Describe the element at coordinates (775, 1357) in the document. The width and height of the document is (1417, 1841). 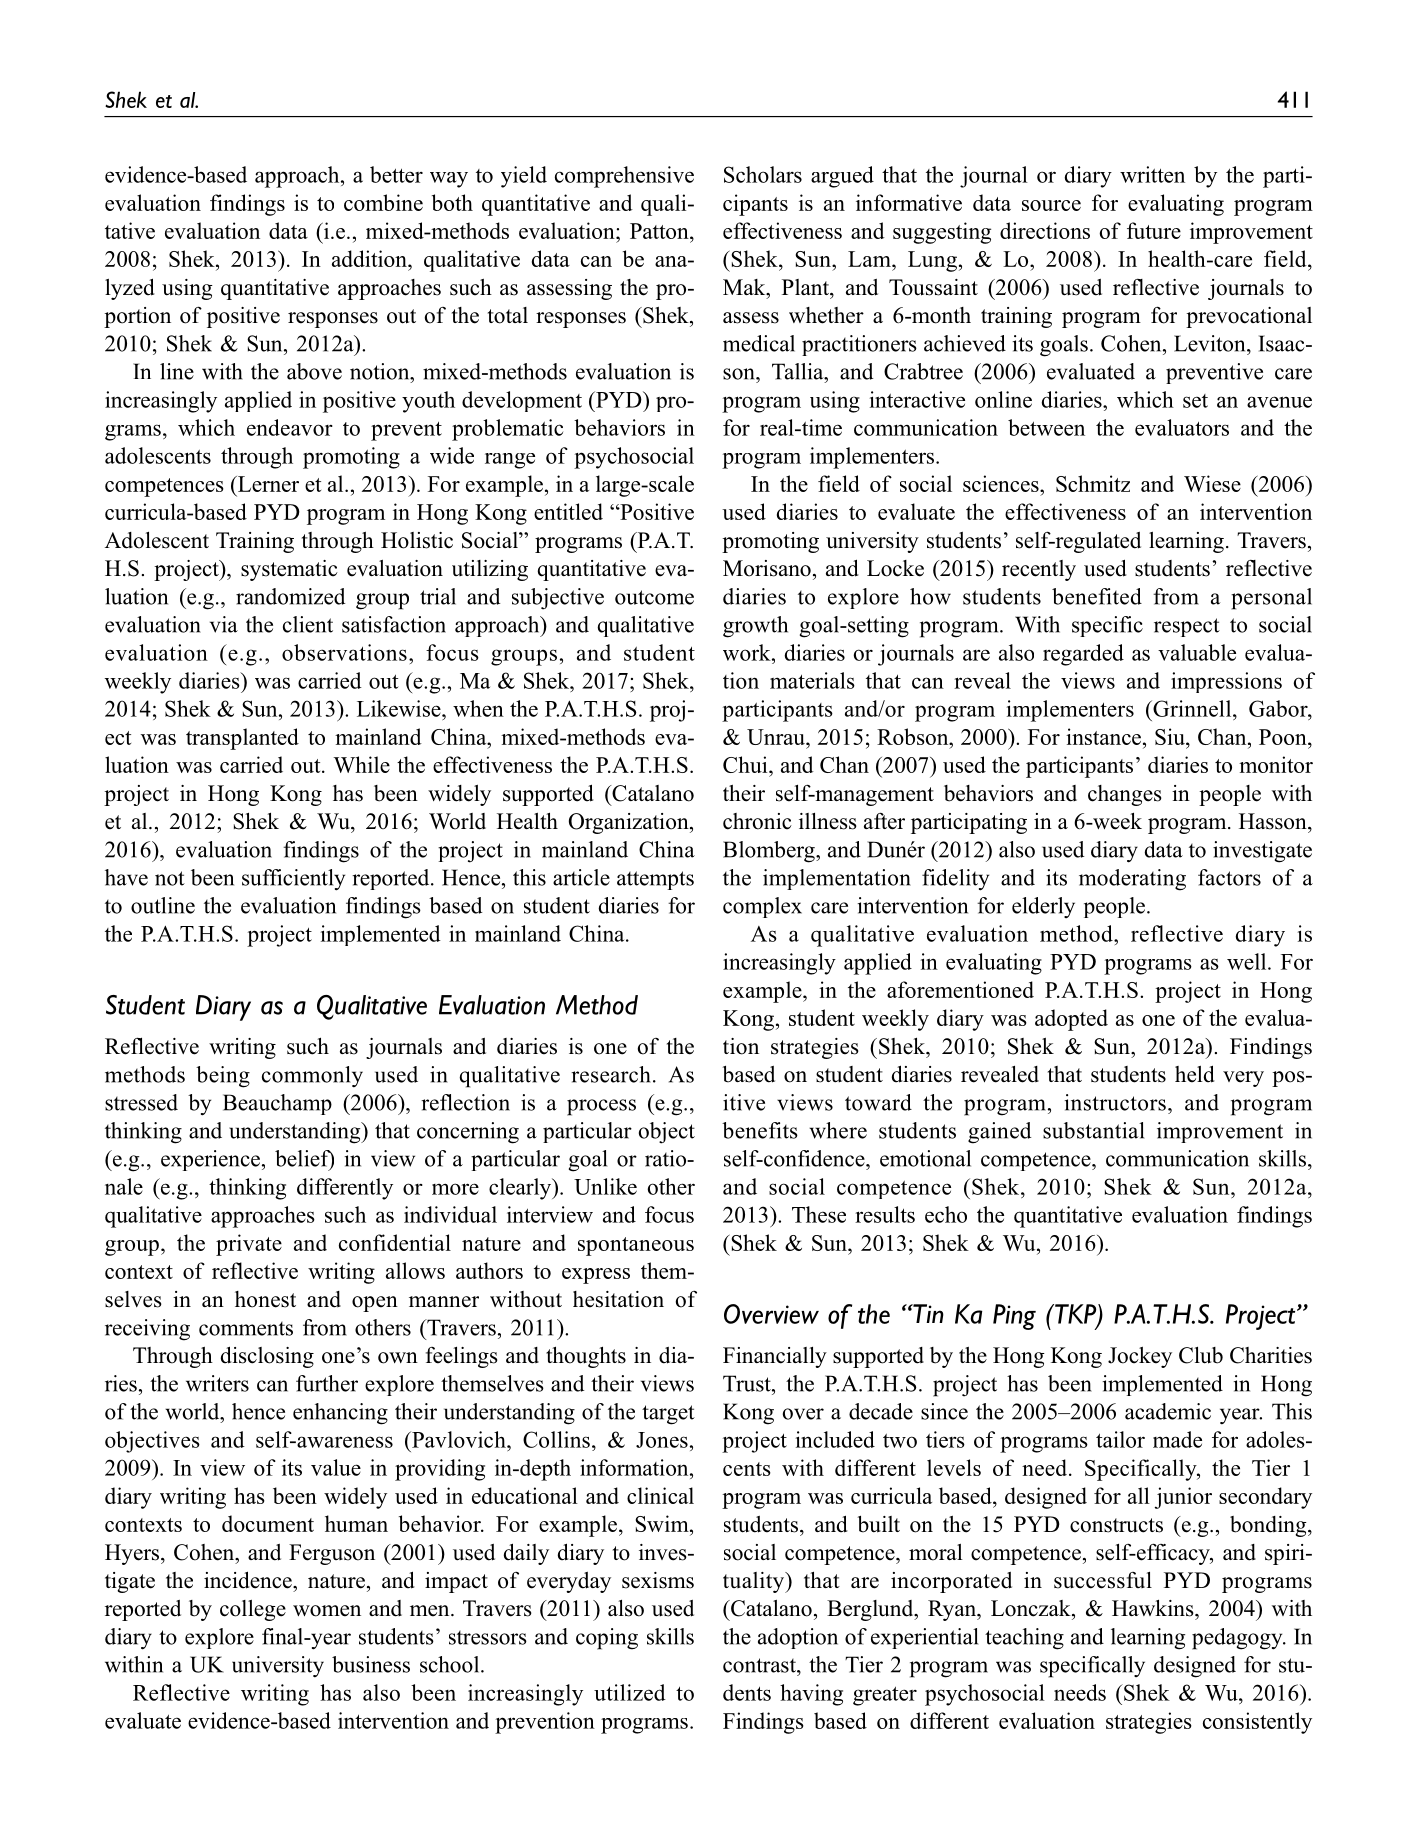
I see `Financially` at that location.
